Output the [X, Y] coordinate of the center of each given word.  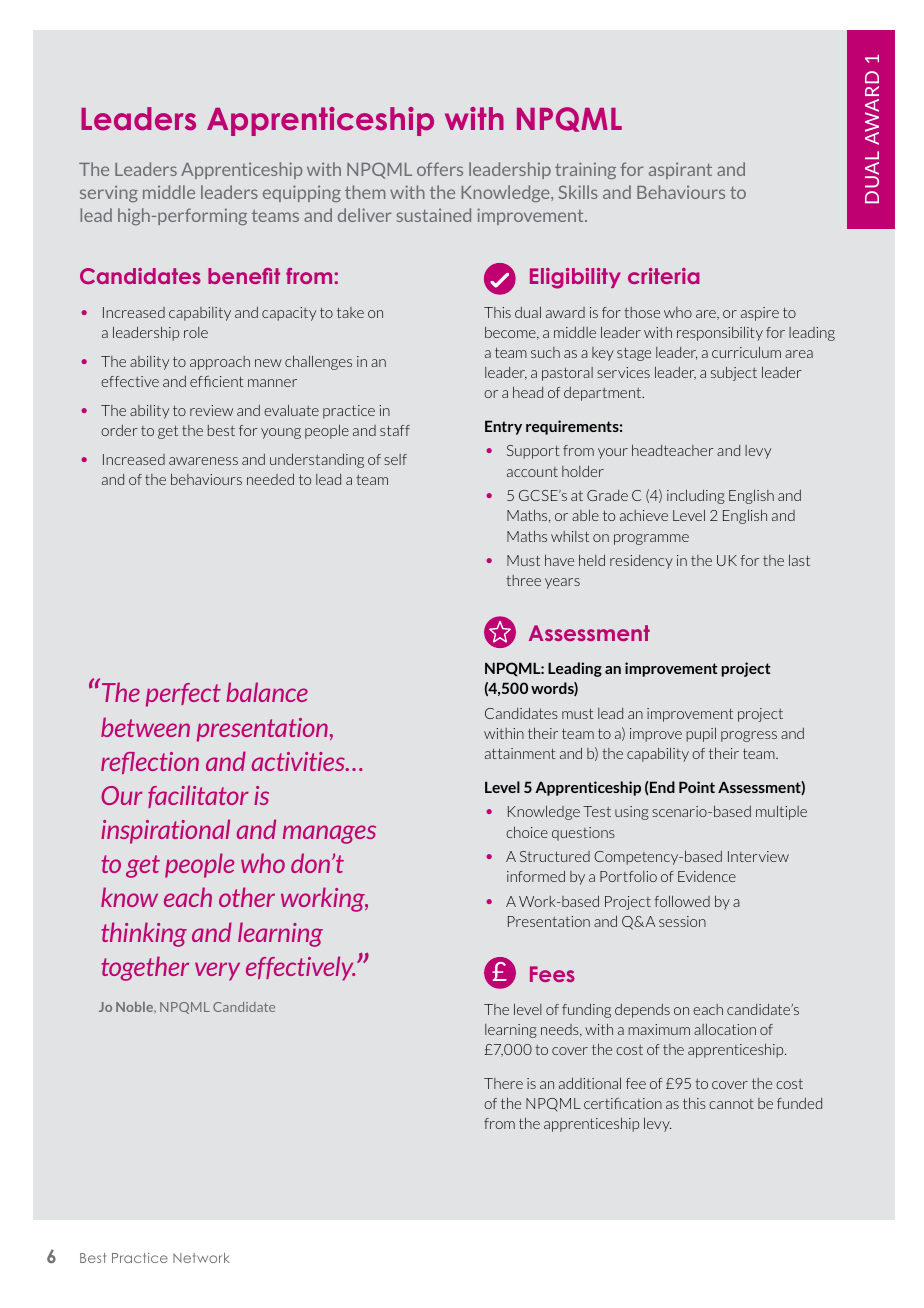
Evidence [707, 876]
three [523, 580]
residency [641, 562]
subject [734, 373]
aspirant [680, 170]
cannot [731, 1104]
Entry [503, 427]
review [211, 410]
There [503, 1083]
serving [109, 193]
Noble [136, 1008]
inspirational [165, 831]
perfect [183, 695]
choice [527, 832]
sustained [434, 215]
